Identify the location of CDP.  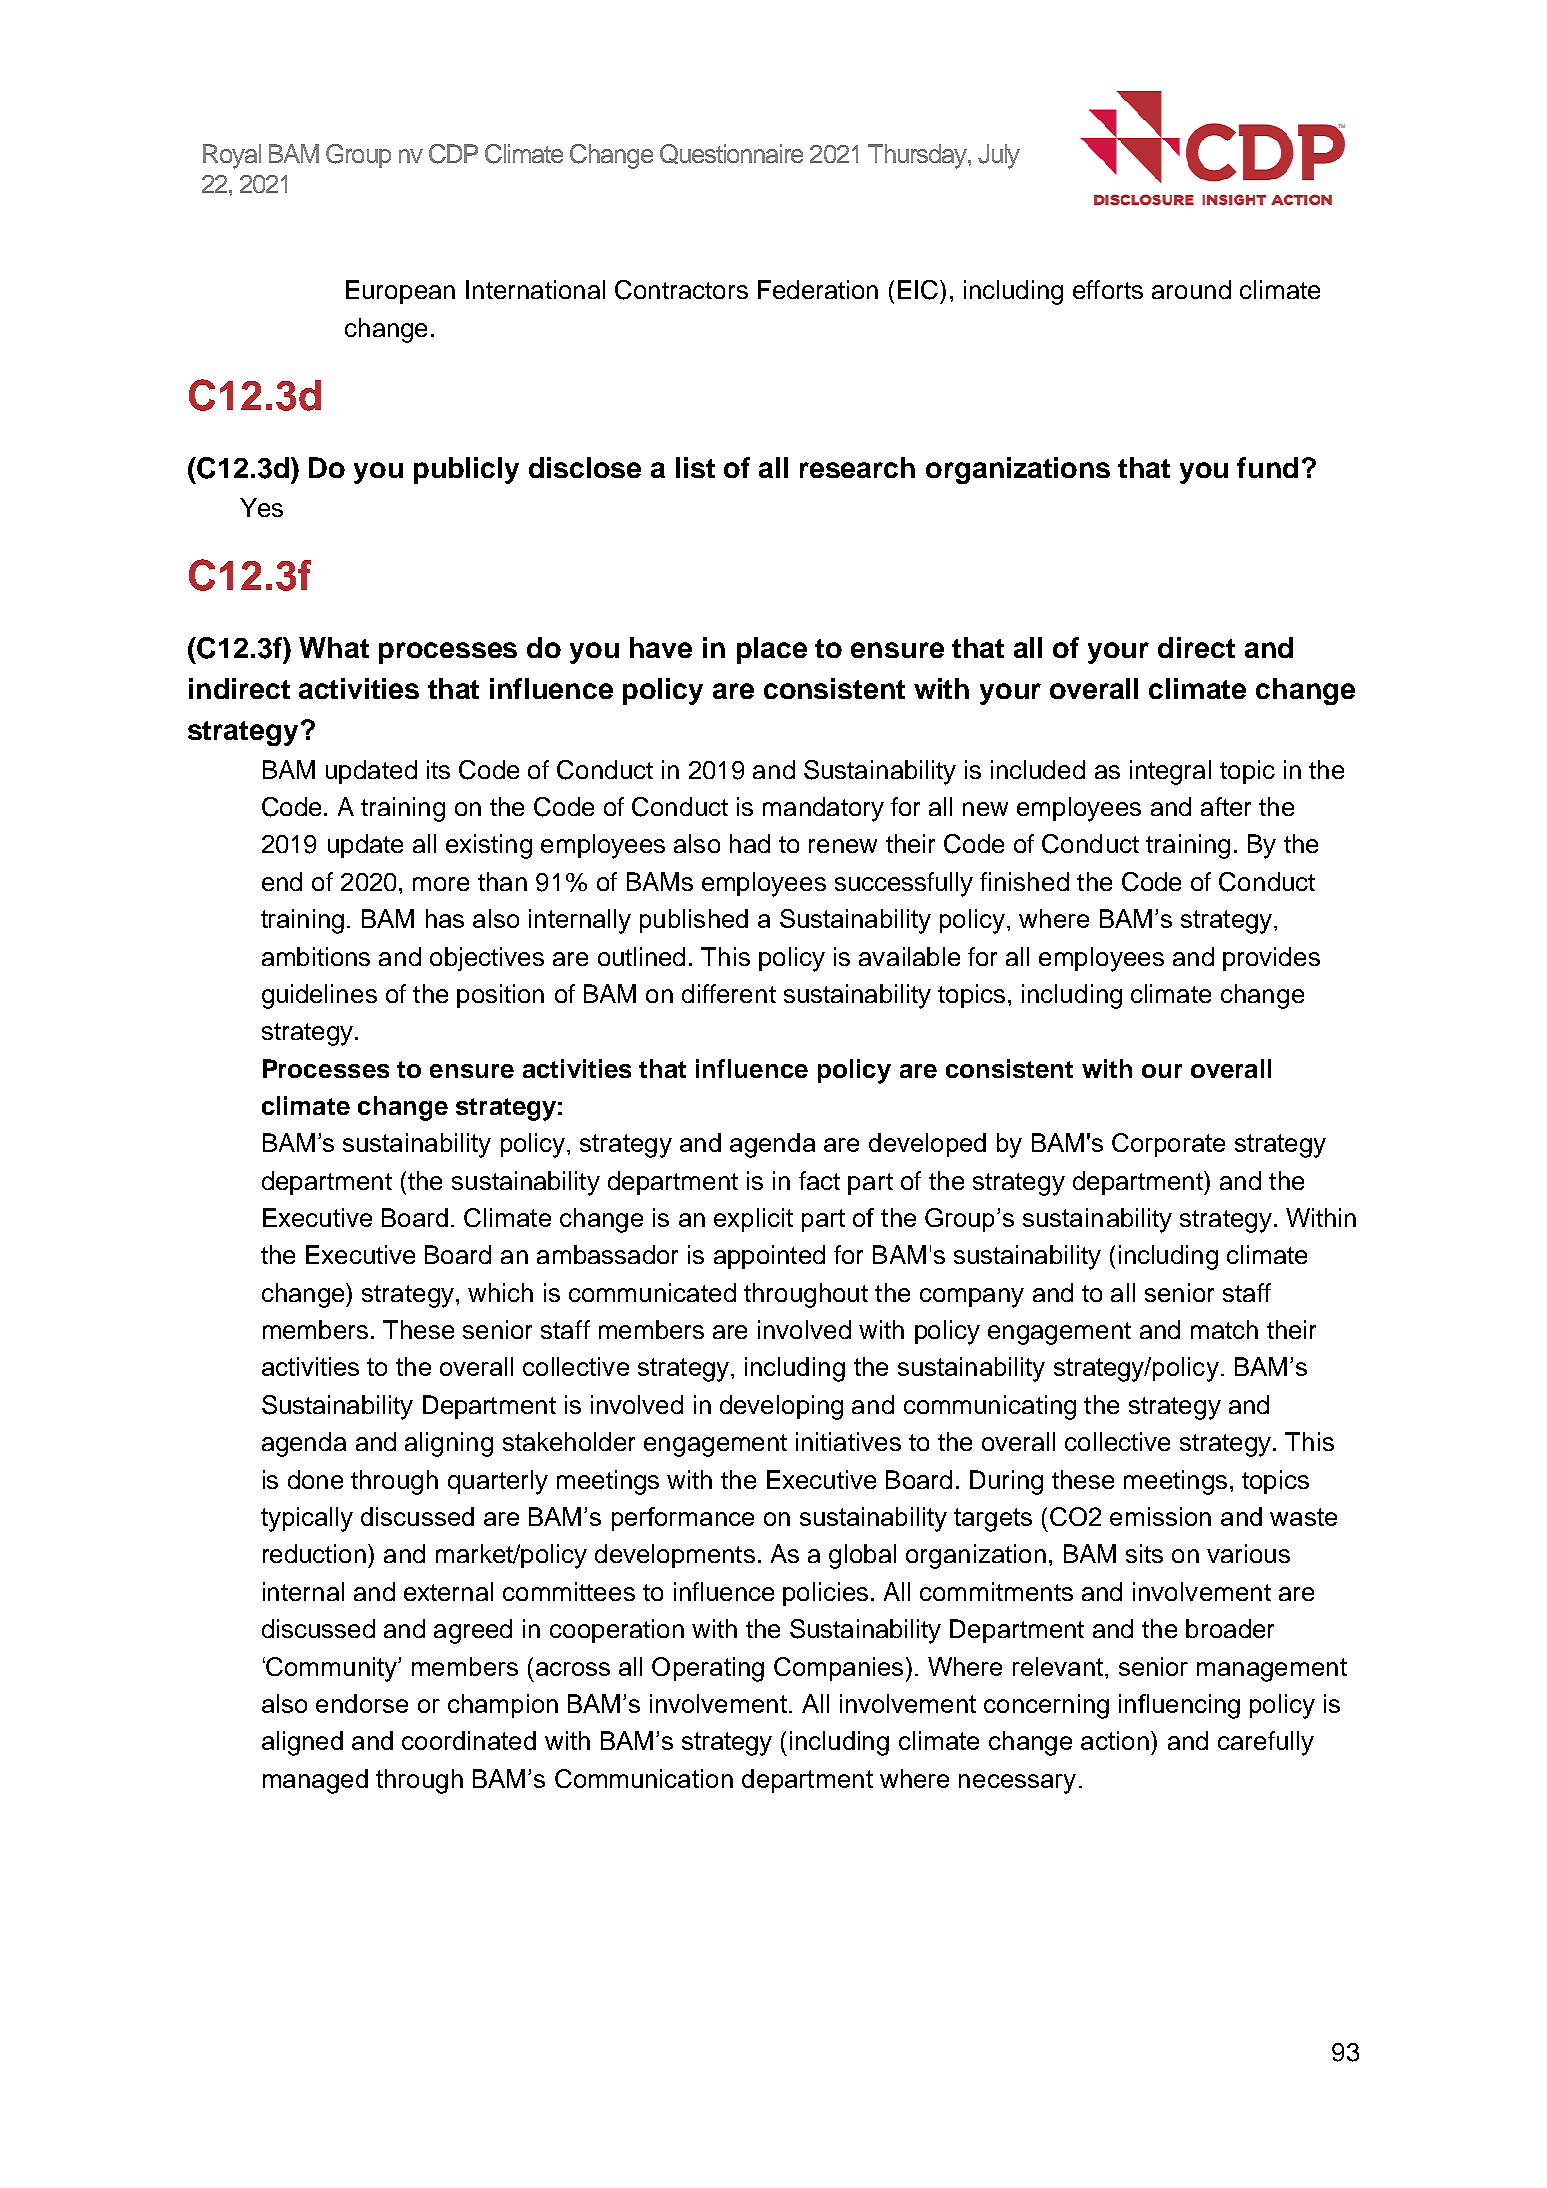
(453, 154).
